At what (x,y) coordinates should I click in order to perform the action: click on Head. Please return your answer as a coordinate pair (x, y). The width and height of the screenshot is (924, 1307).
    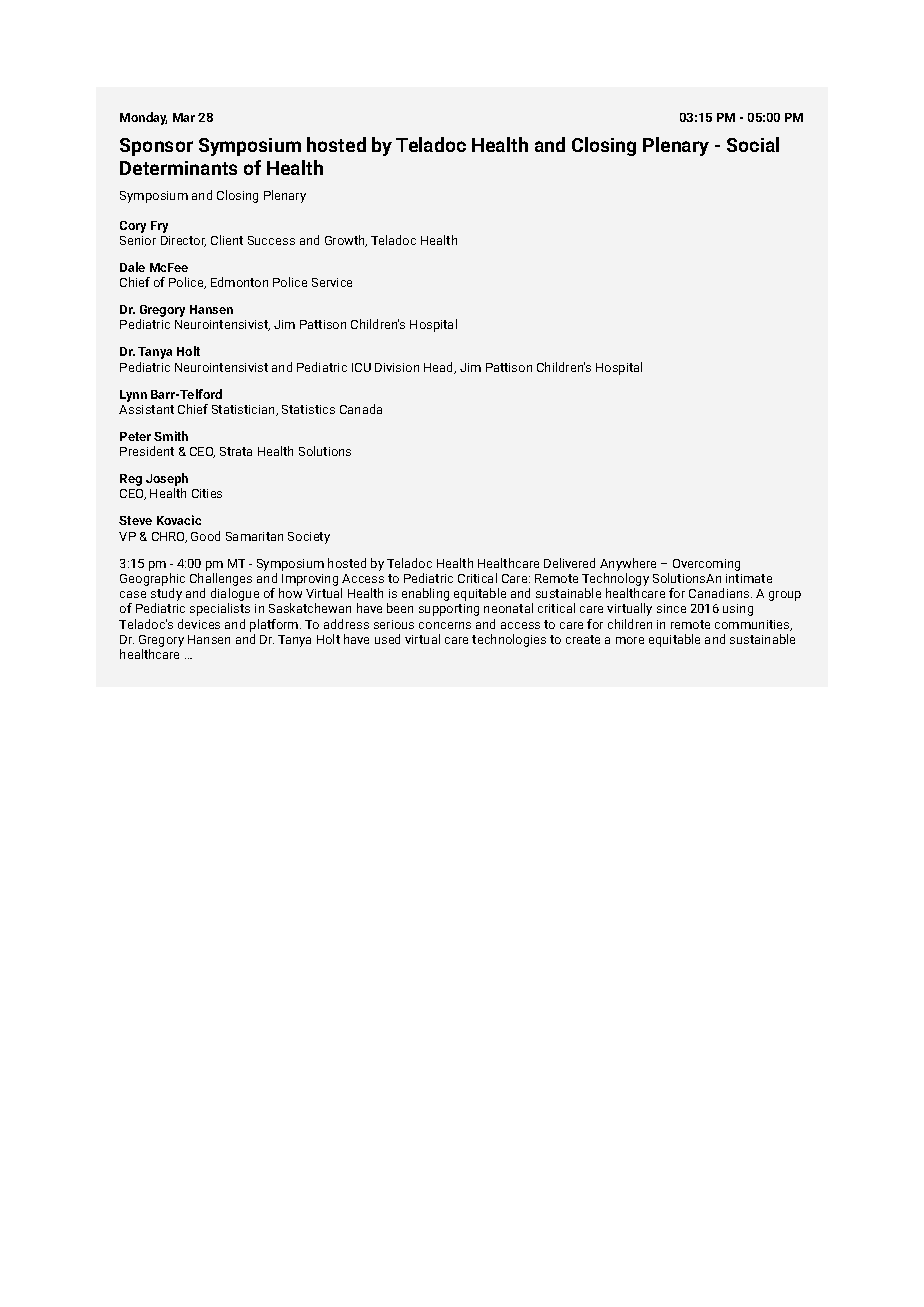
    Looking at the image, I should click on (440, 368).
